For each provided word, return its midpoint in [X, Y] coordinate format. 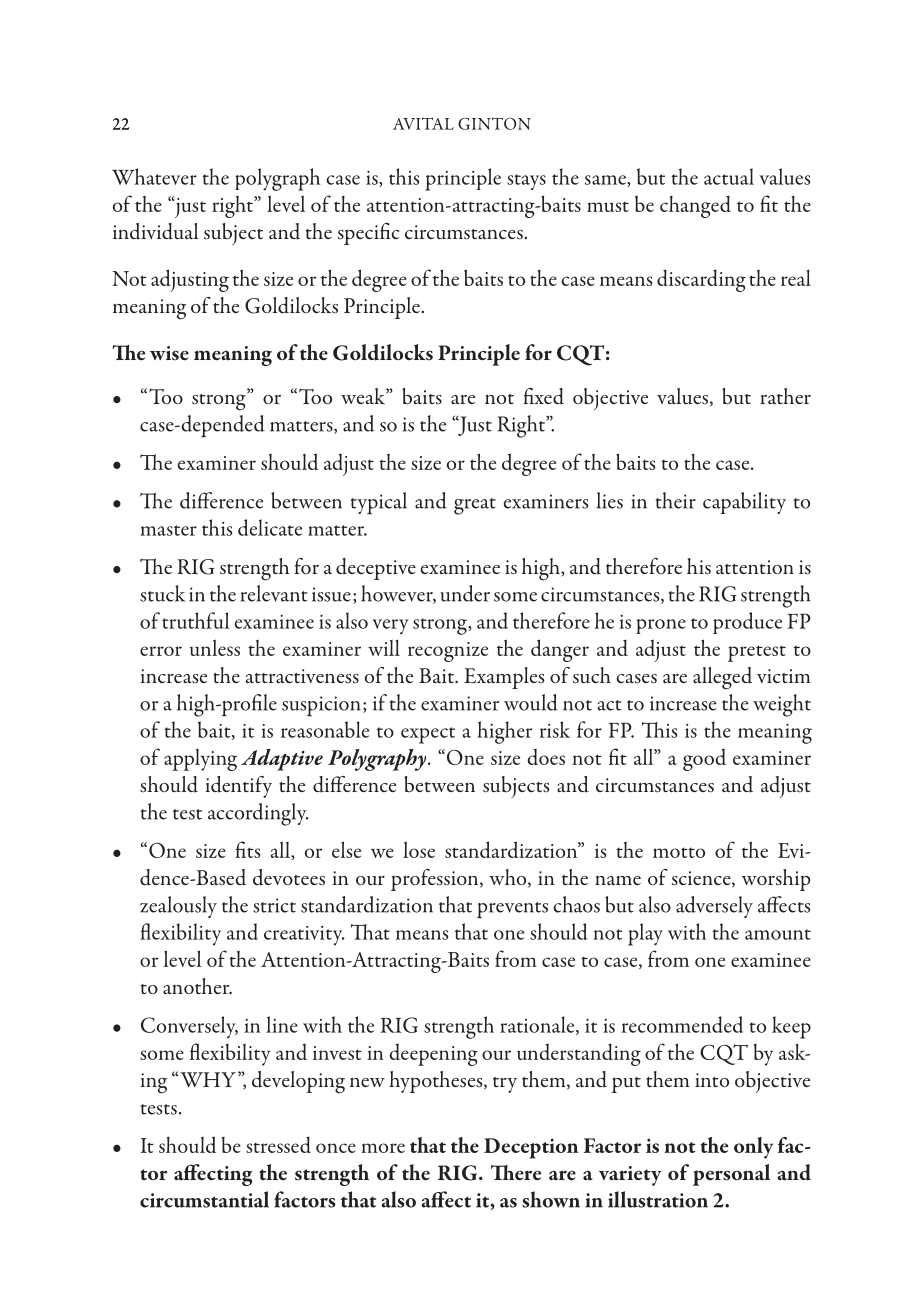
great [475, 506]
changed [695, 206]
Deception [531, 1148]
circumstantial [204, 1199]
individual [156, 231]
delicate [270, 527]
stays [526, 182]
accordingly [258, 814]
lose [419, 849]
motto [679, 852]
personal [731, 1175]
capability [744, 503]
